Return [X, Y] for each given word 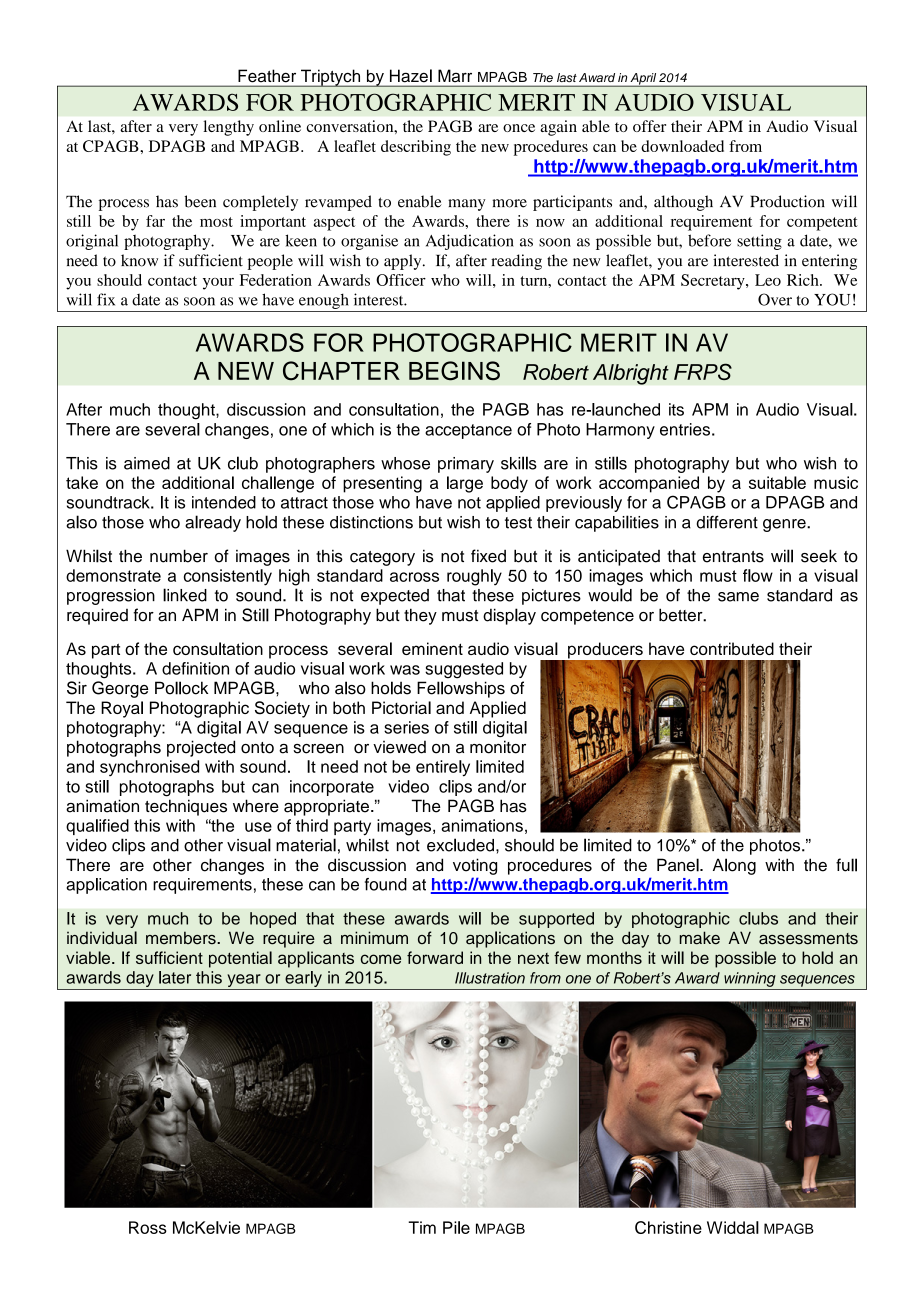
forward [435, 957]
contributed [732, 648]
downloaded [682, 146]
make [700, 938]
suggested [464, 670]
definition [195, 668]
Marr [455, 76]
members [182, 938]
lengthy [228, 128]
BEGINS [454, 371]
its [676, 409]
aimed [147, 463]
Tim [422, 1227]
